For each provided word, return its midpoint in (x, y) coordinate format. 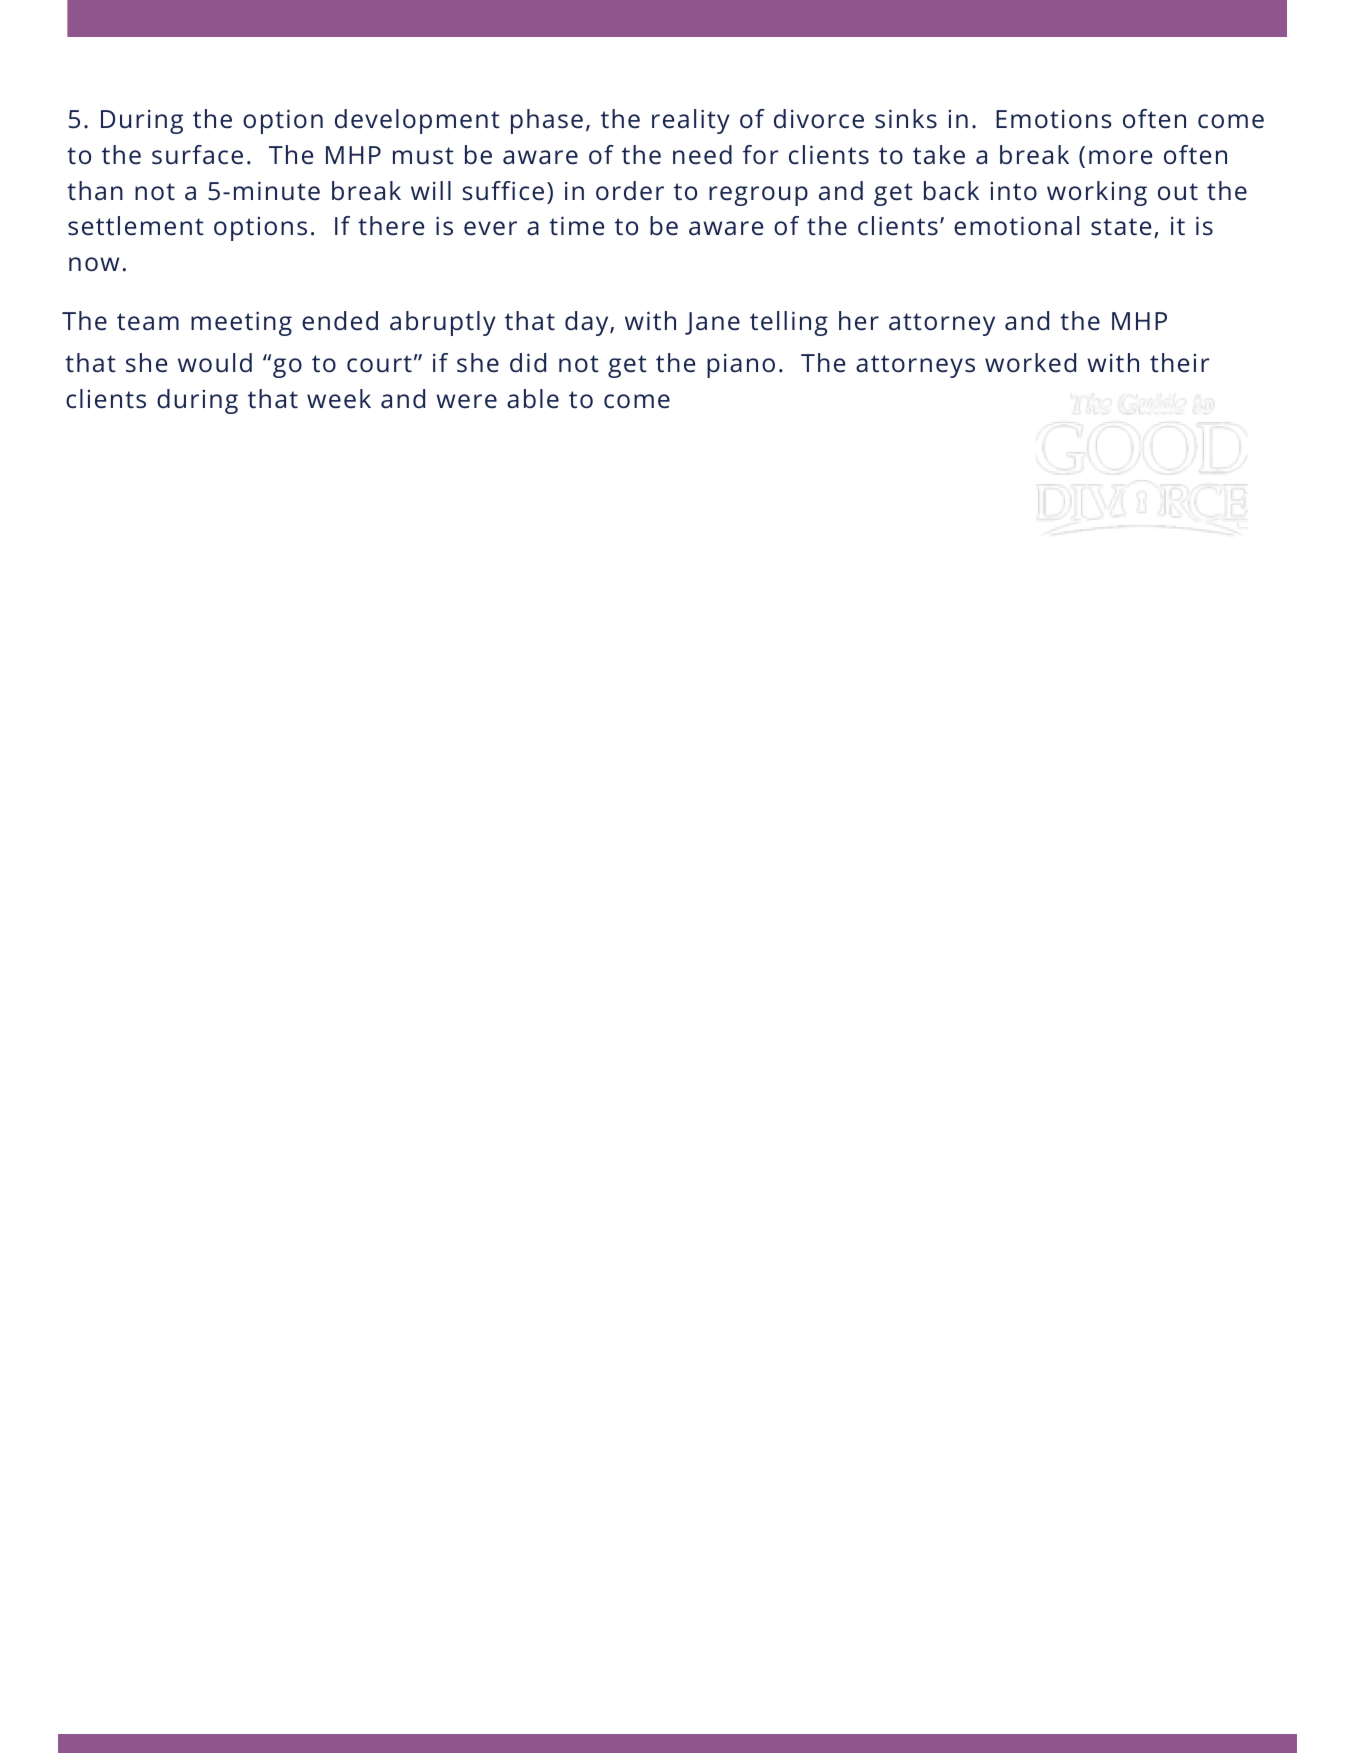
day (588, 323)
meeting (241, 323)
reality (691, 121)
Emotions (1054, 119)
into (1014, 191)
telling (789, 323)
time (576, 226)
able (533, 399)
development (417, 121)
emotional (1016, 226)
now (94, 264)
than (95, 191)
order (630, 191)
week (339, 399)
